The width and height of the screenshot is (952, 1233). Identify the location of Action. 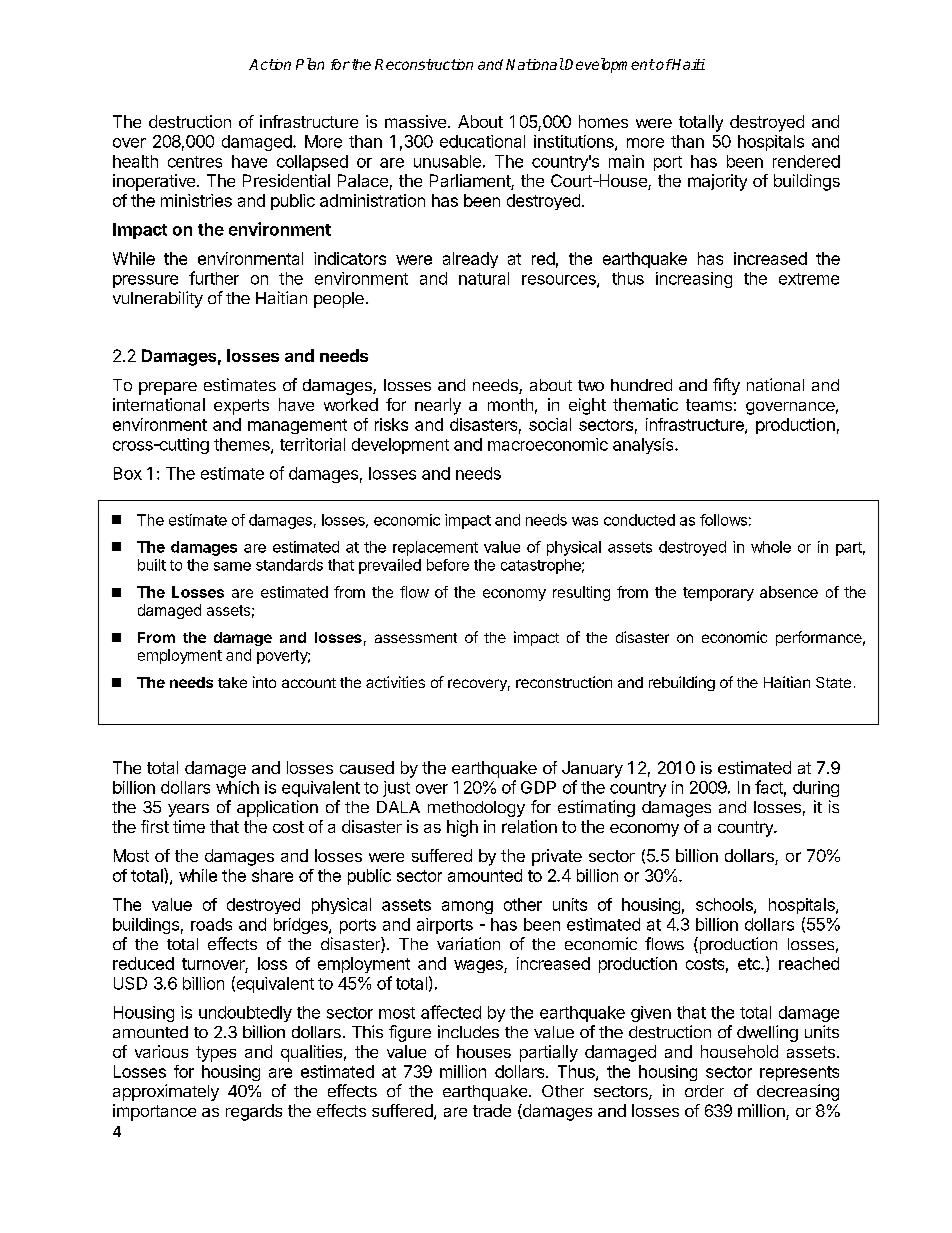
(270, 64).
